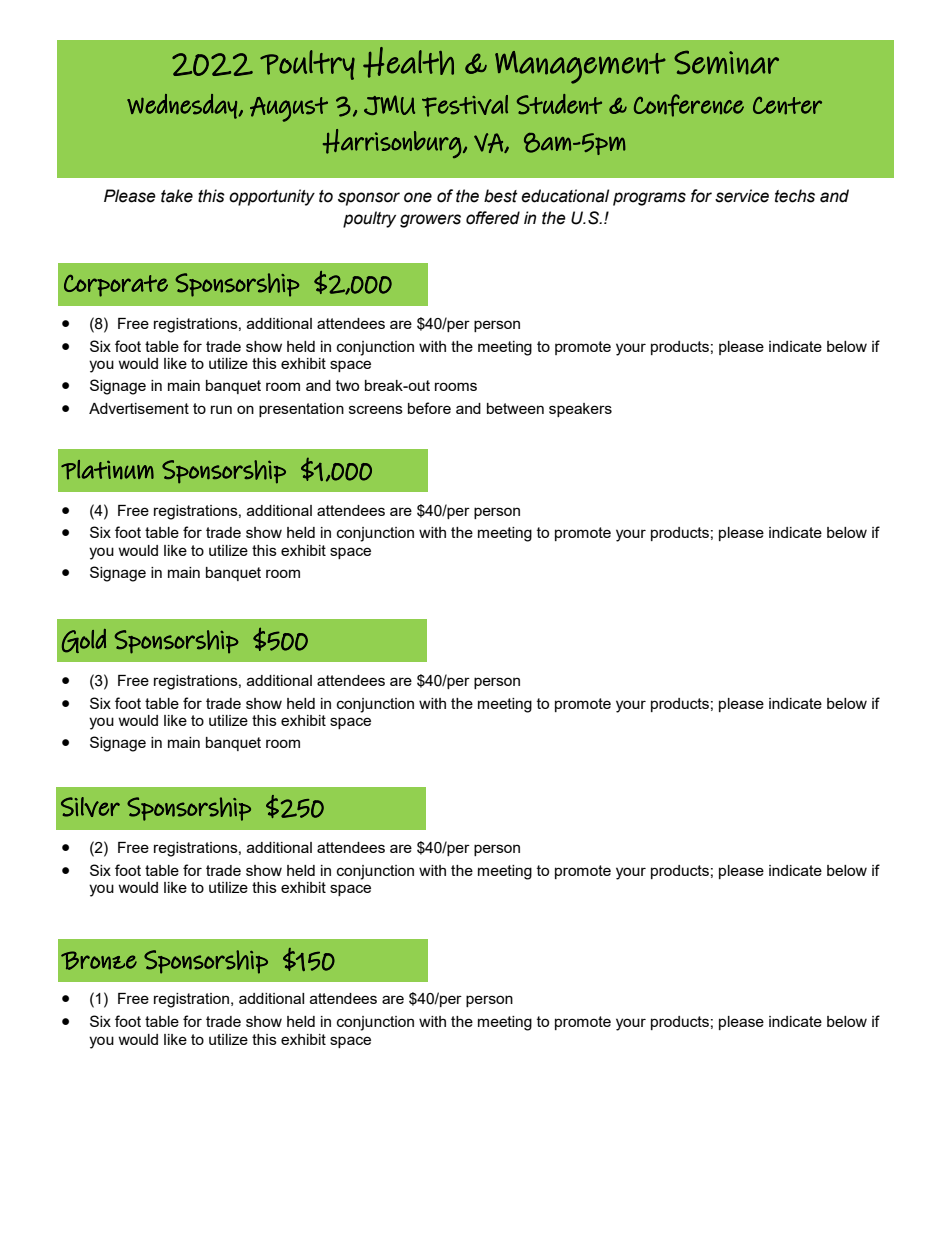  I want to click on speakers, so click(580, 410).
